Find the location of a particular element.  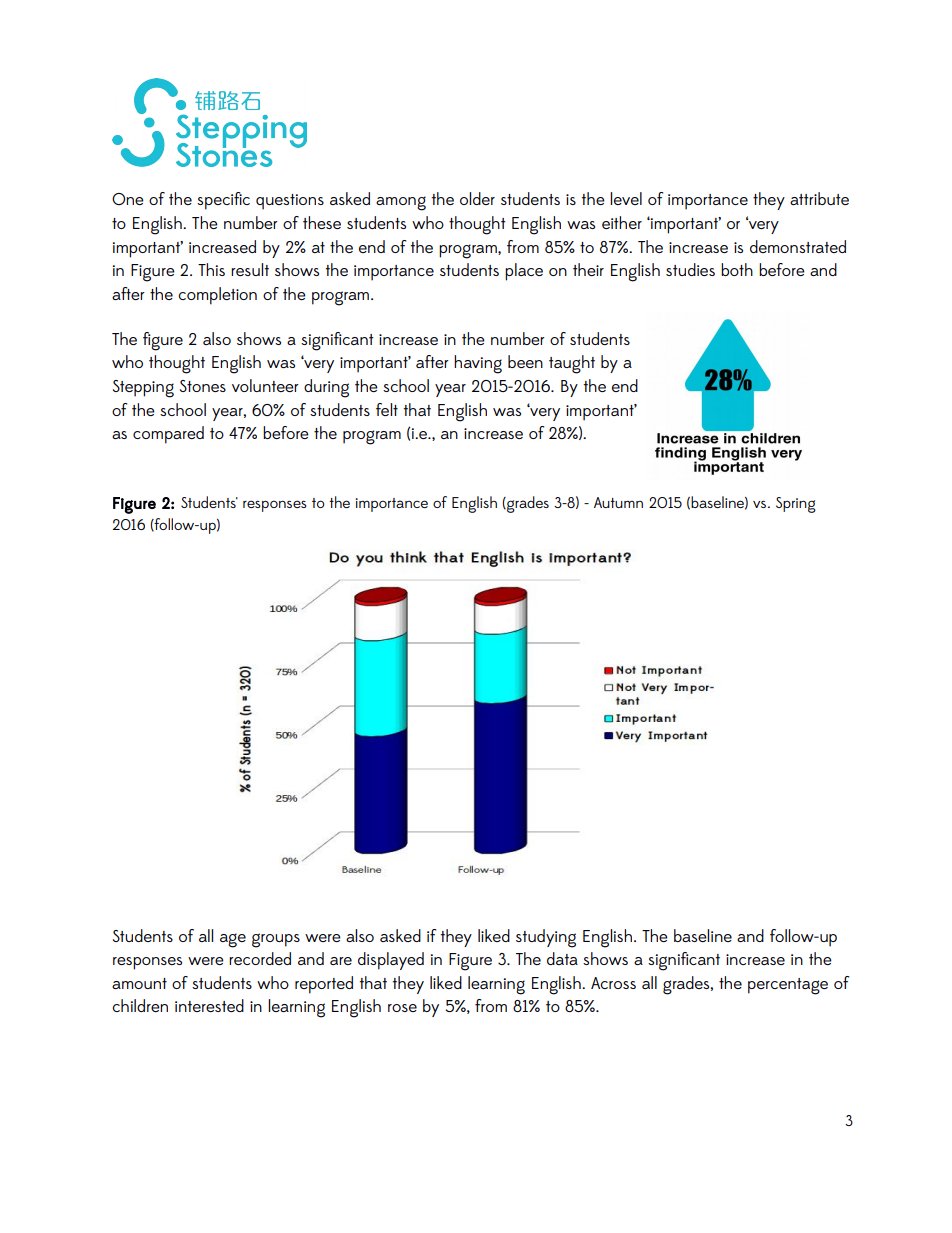

specific is located at coordinates (223, 201).
